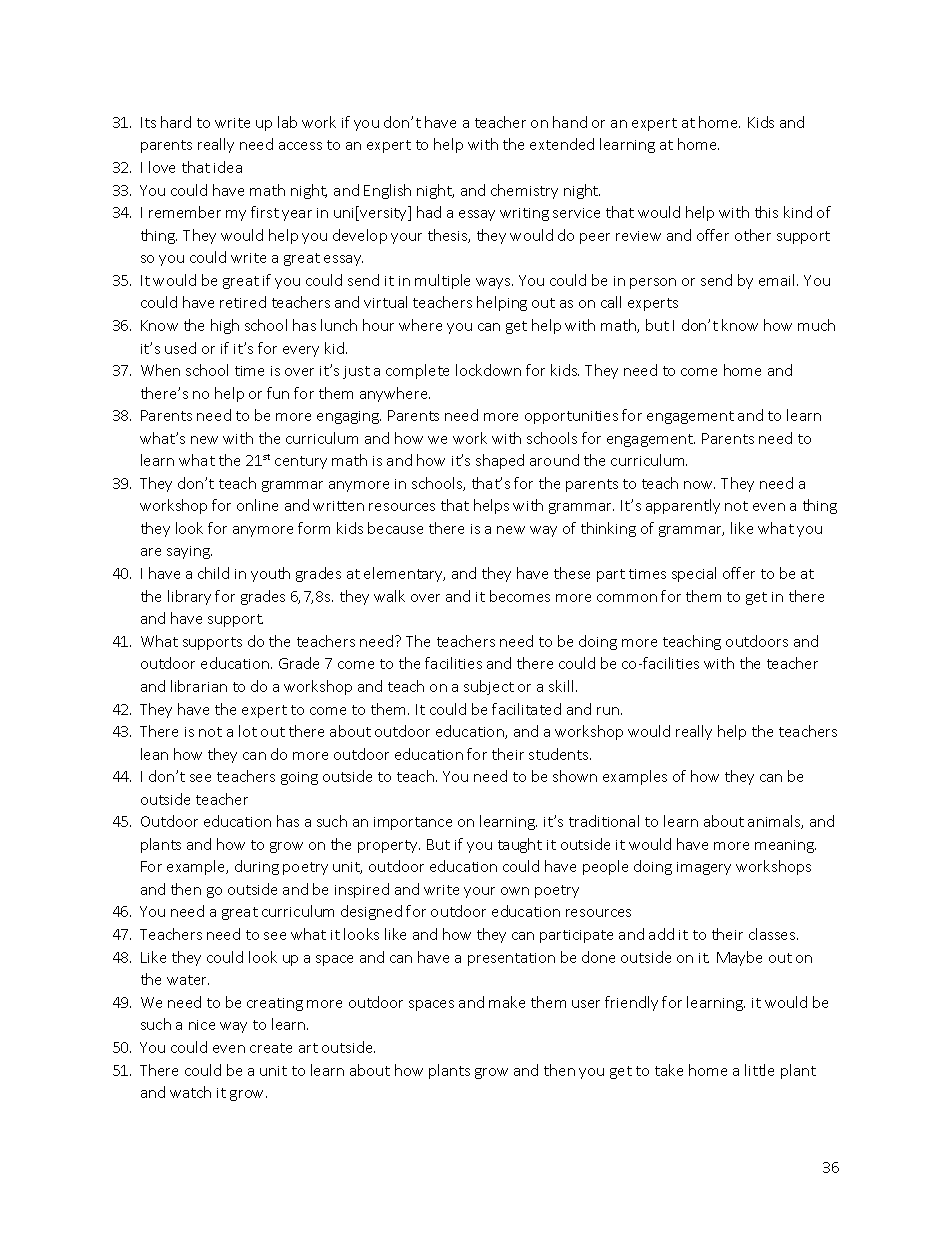 The image size is (952, 1233). What do you see at coordinates (489, 687) in the image?
I see `subject` at bounding box center [489, 687].
